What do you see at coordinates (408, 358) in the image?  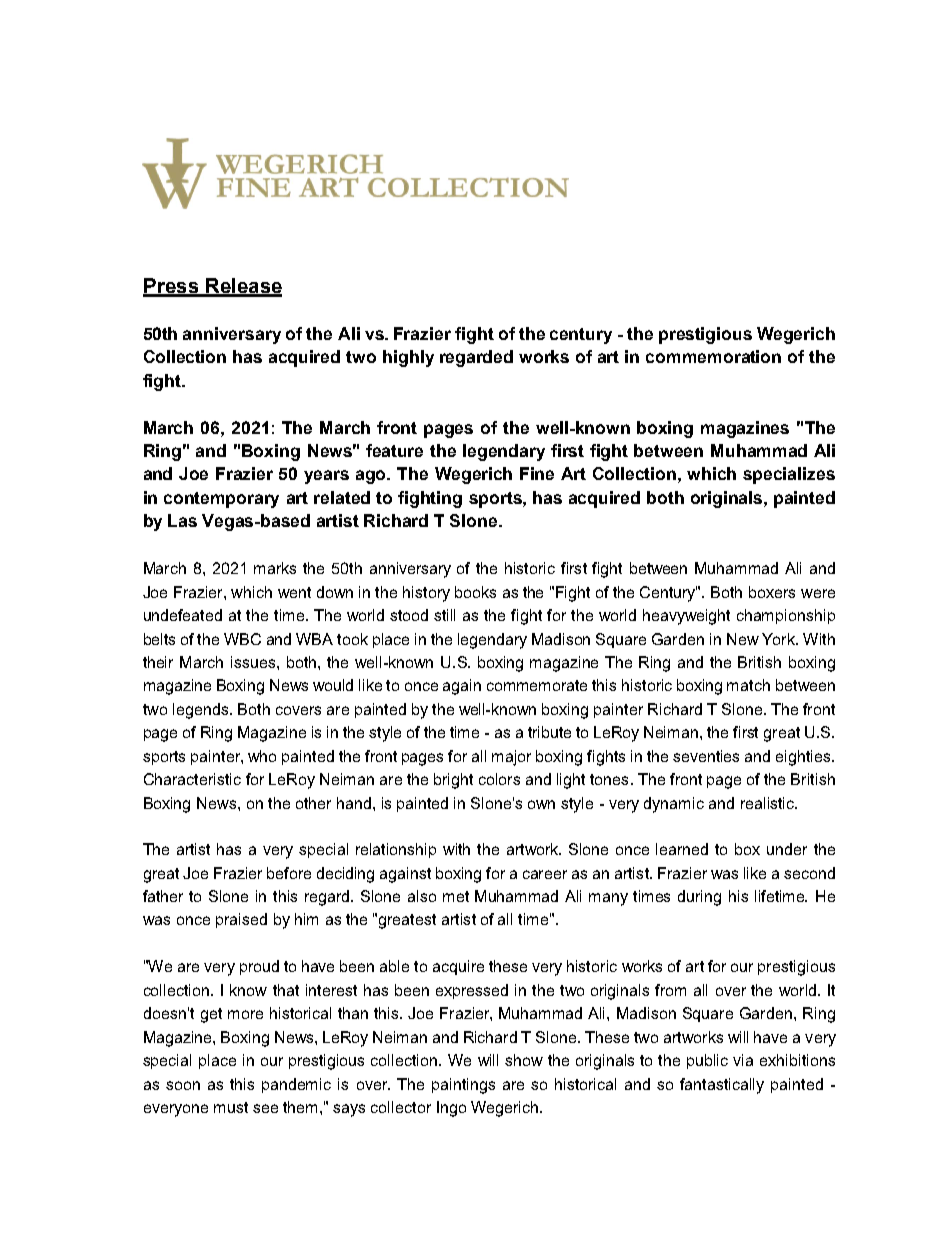 I see `highly` at bounding box center [408, 358].
